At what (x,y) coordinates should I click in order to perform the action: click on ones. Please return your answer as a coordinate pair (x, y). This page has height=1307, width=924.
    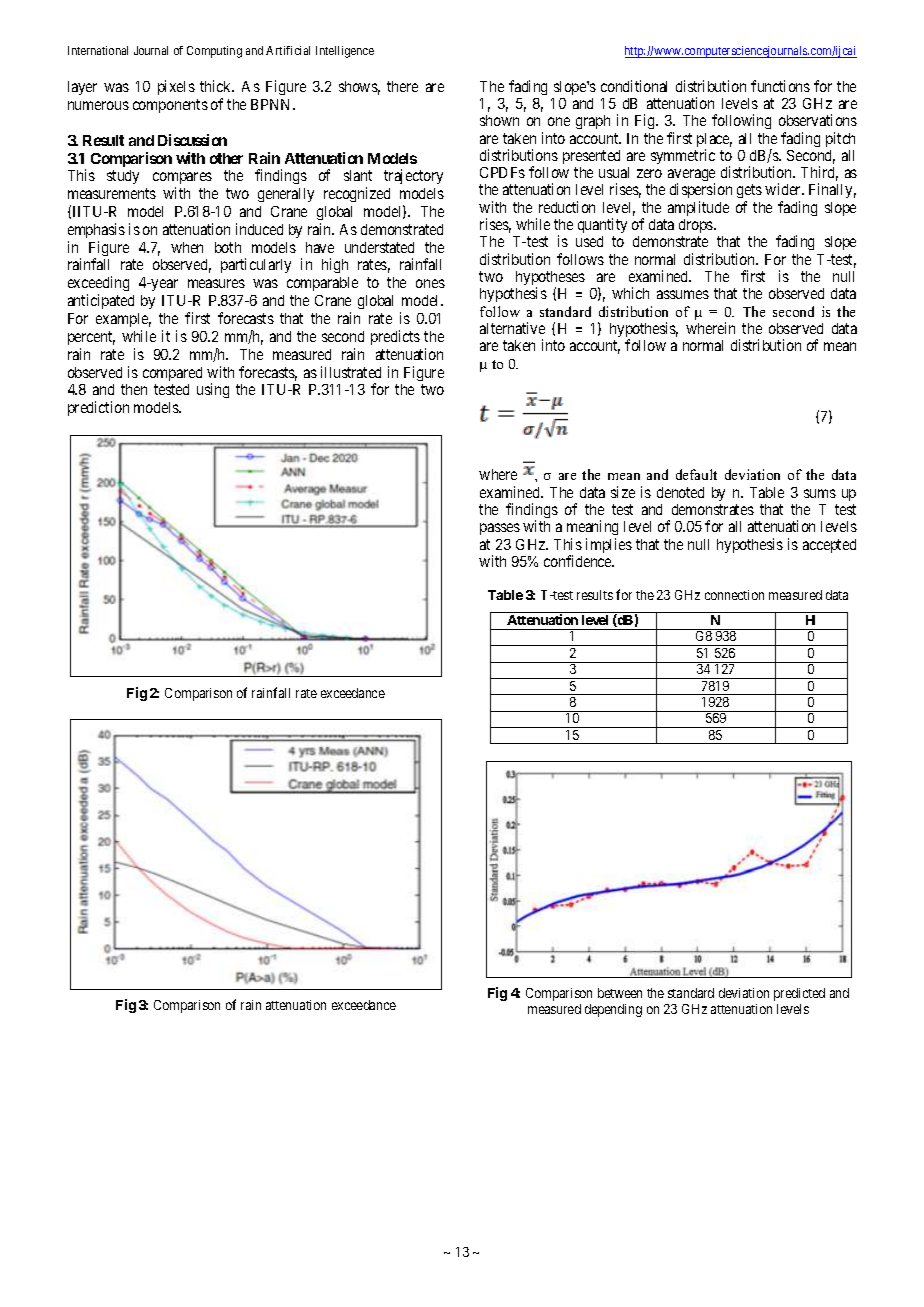
    Looking at the image, I should click on (430, 283).
